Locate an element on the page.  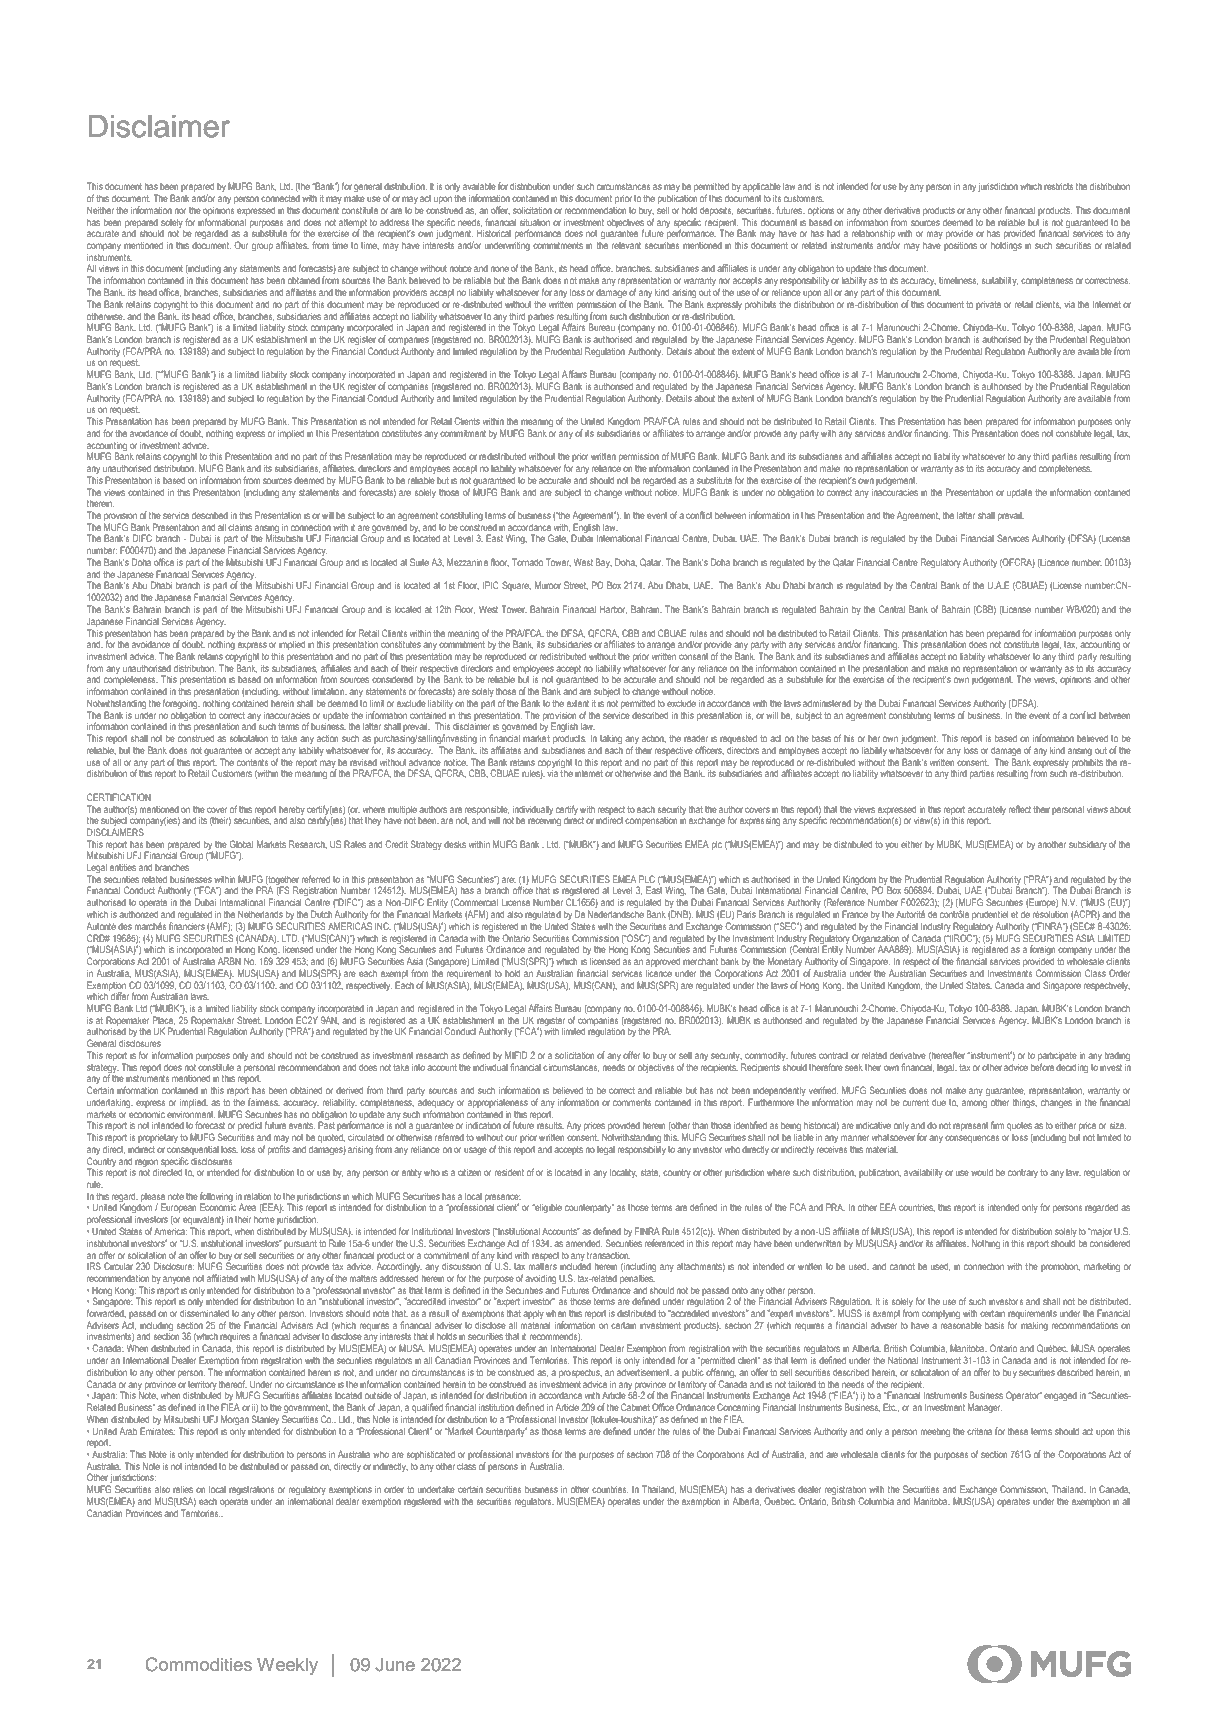
Commodities is located at coordinates (199, 1664).
